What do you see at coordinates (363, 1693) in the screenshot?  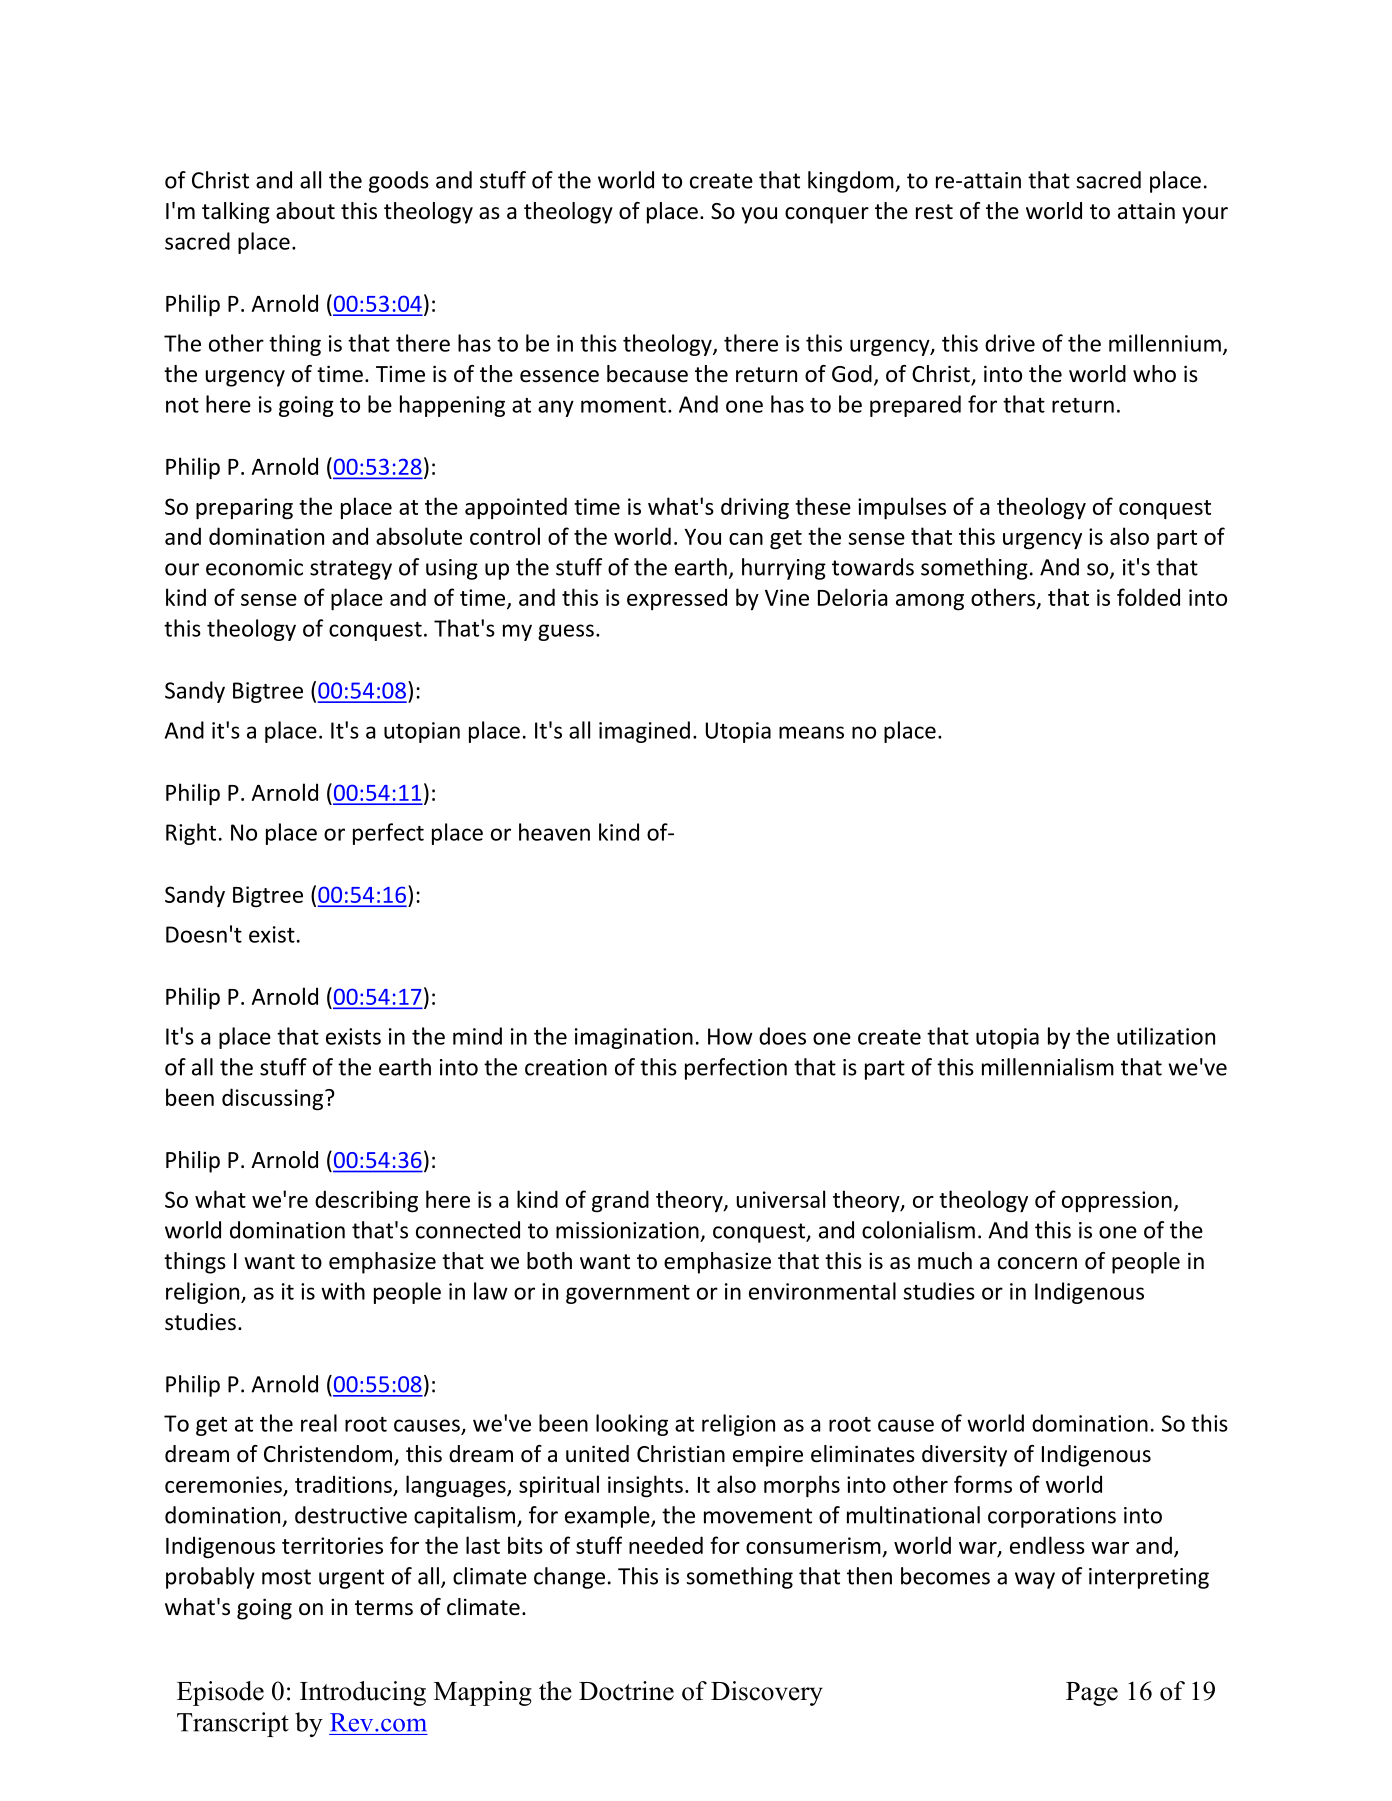 I see `Introducing` at bounding box center [363, 1693].
